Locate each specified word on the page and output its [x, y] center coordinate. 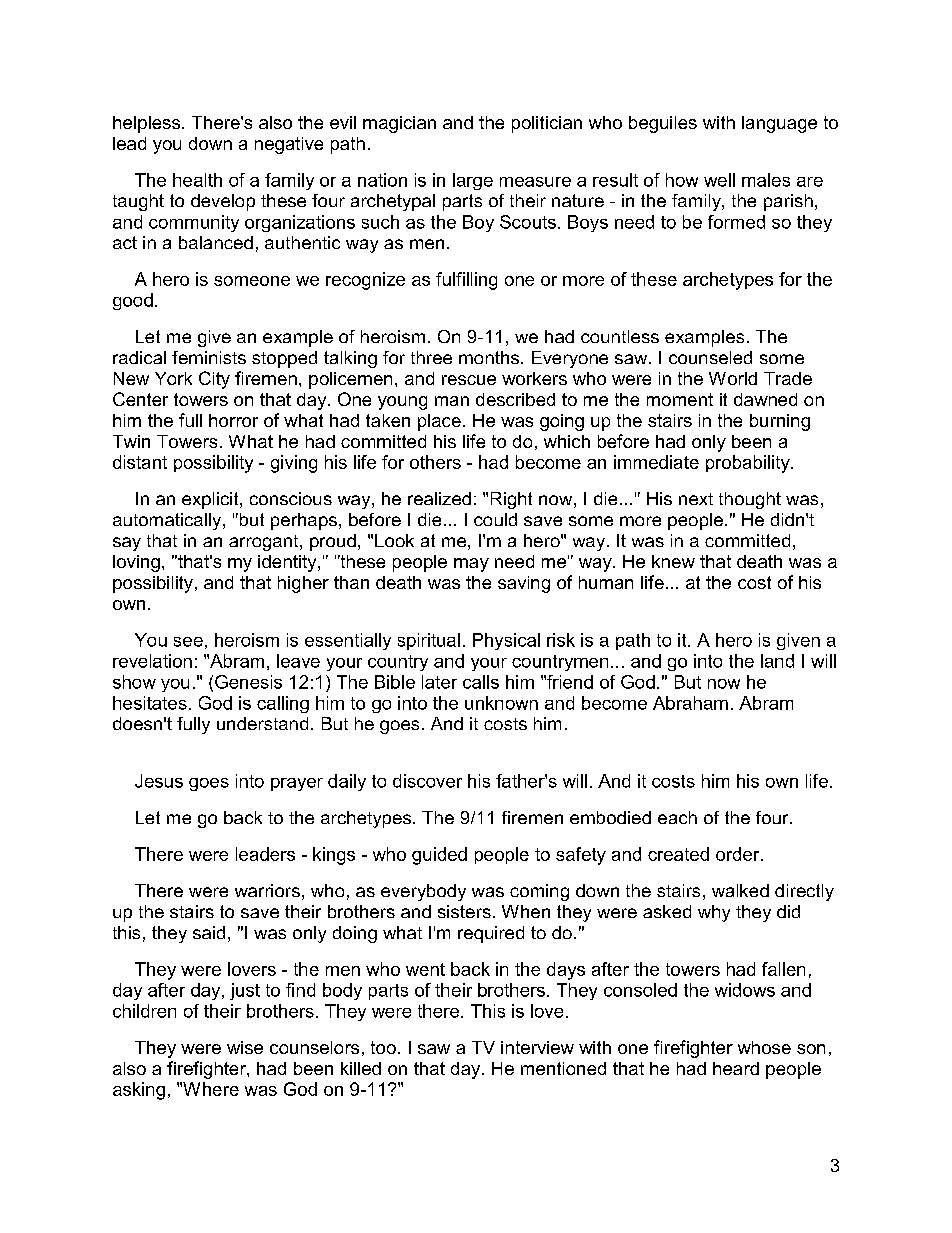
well [719, 180]
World [733, 378]
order [739, 854]
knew [673, 561]
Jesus [159, 781]
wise [245, 1047]
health [197, 180]
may [471, 565]
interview [537, 1047]
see [188, 642]
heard [736, 1068]
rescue [469, 380]
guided [439, 856]
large [473, 181]
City [214, 380]
